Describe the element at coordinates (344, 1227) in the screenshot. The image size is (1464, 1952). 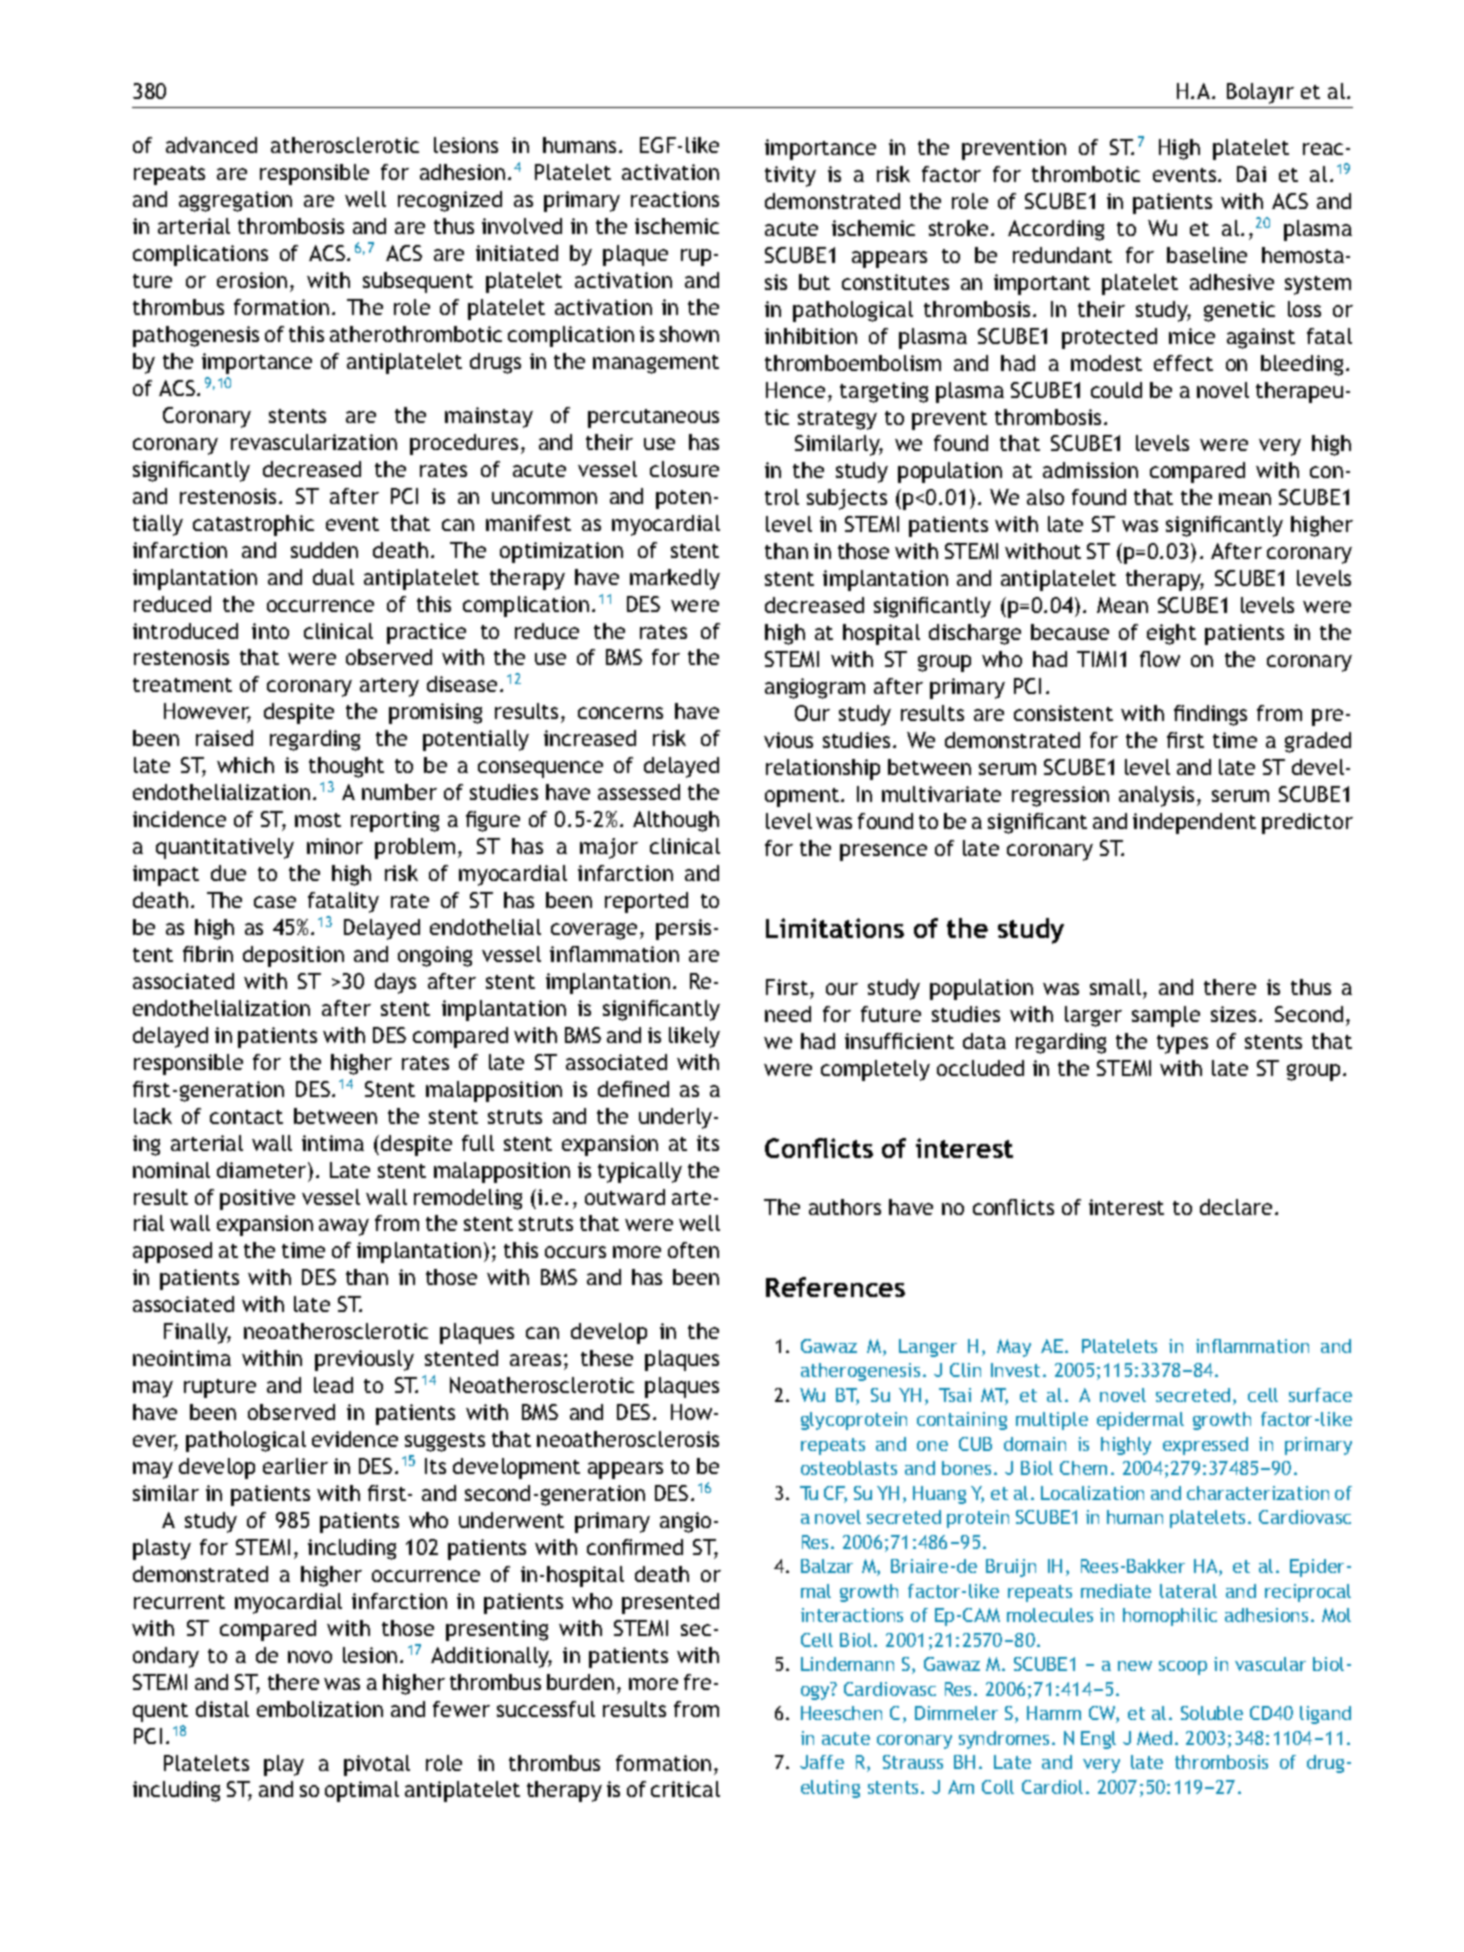
I see `away` at that location.
